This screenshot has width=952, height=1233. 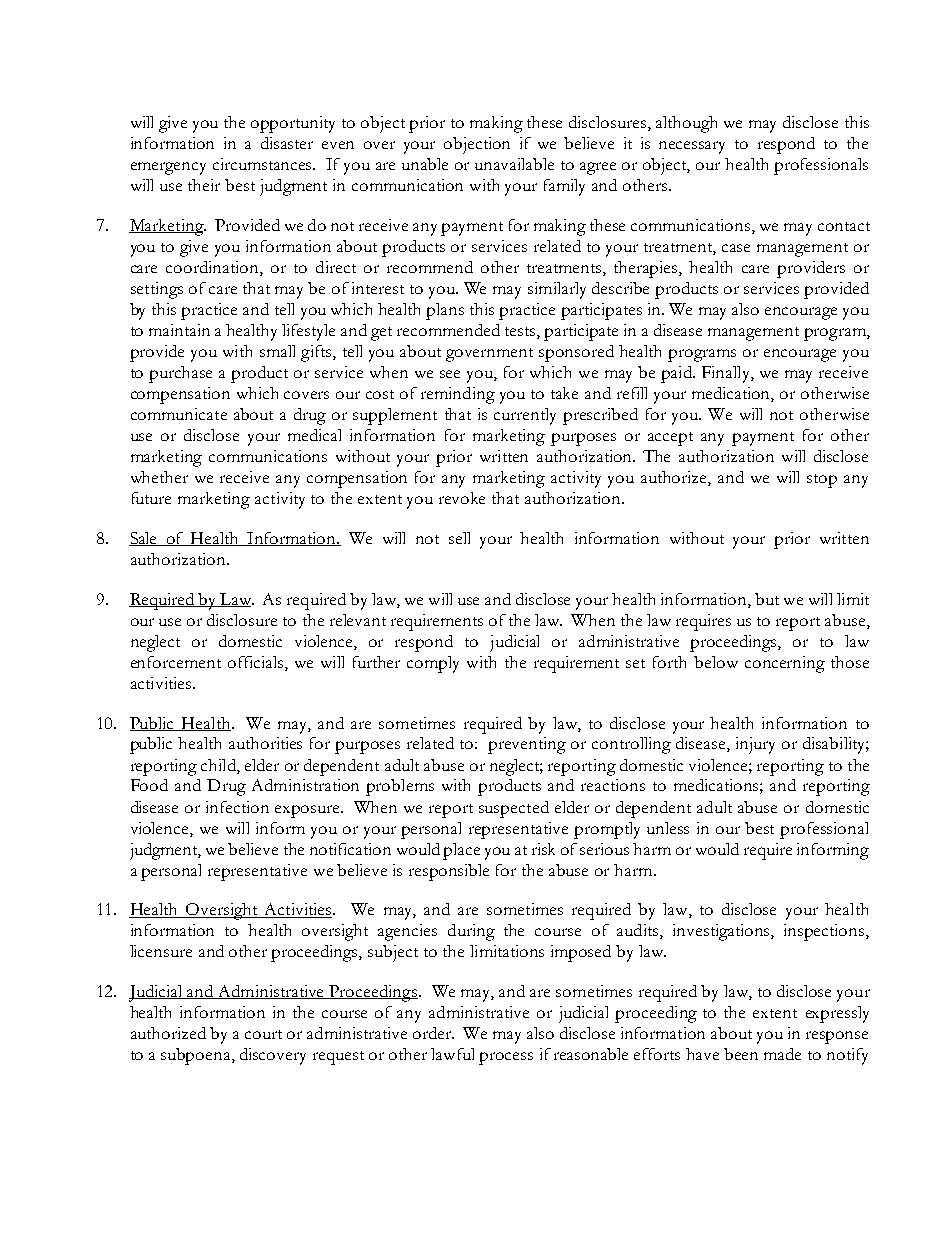 I want to click on circumstances, so click(x=264, y=164).
